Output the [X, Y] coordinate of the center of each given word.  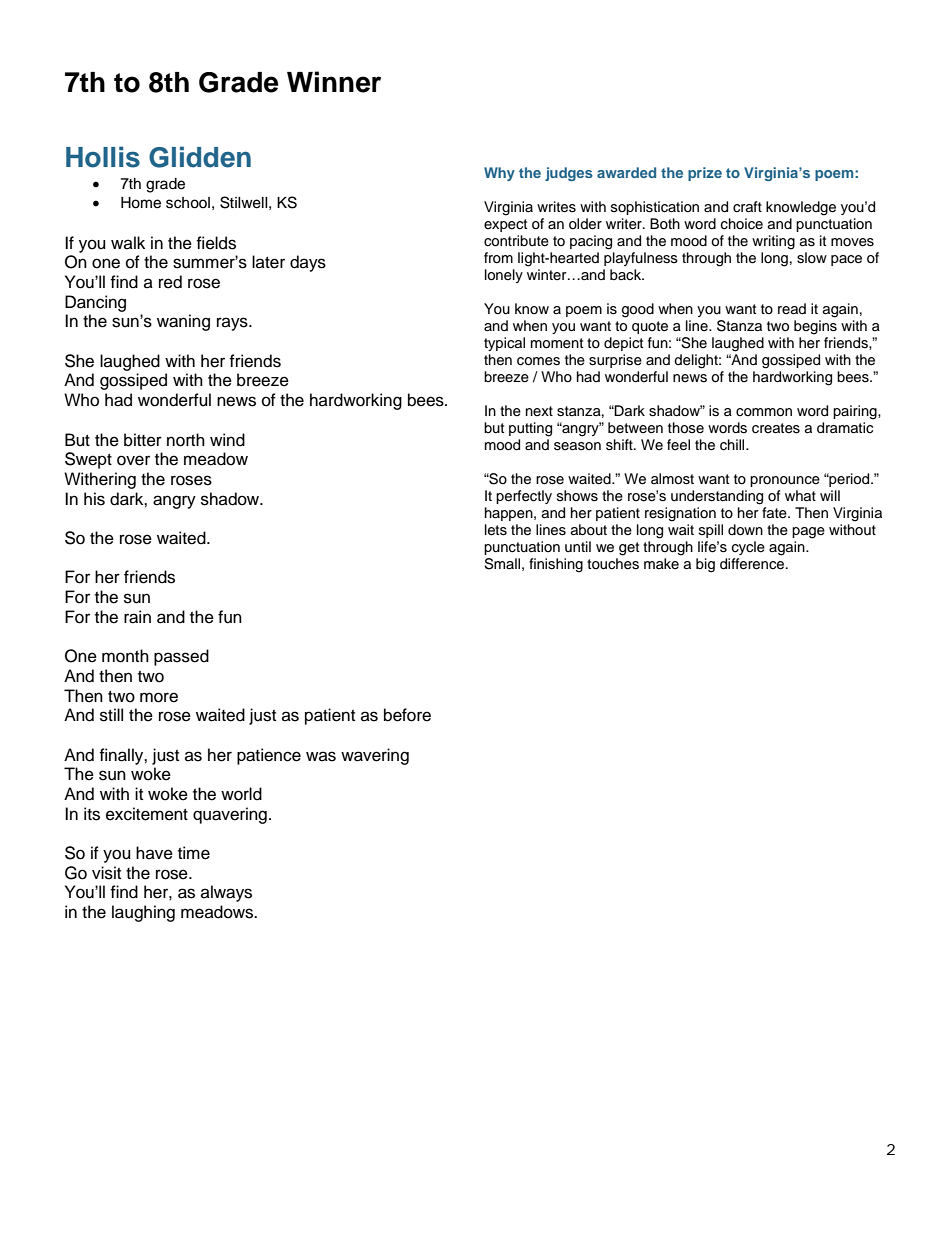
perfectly [524, 497]
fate [775, 513]
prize [705, 174]
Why [499, 174]
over [133, 460]
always [226, 893]
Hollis [103, 157]
